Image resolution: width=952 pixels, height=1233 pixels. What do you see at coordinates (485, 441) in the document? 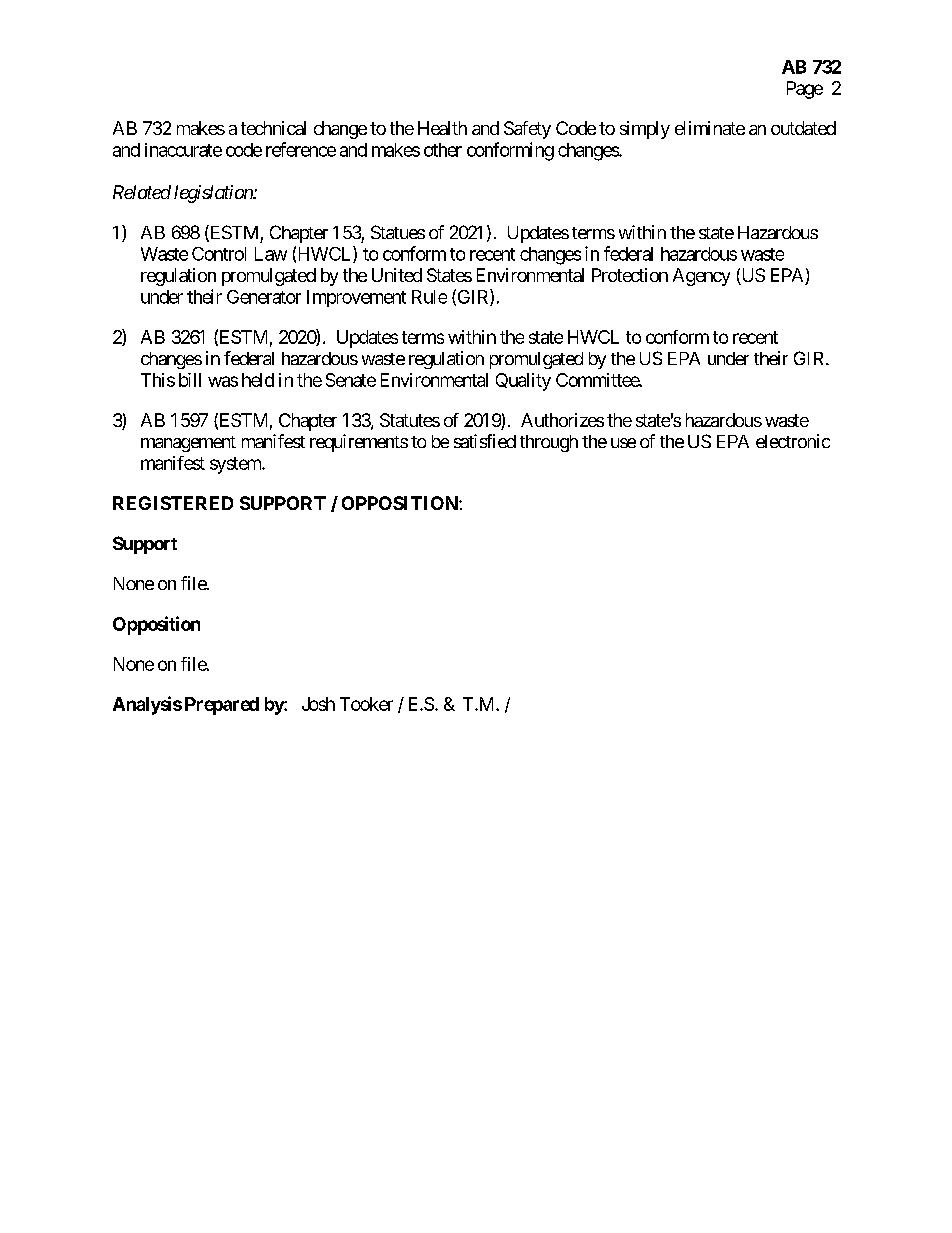
I see `satisfied` at bounding box center [485, 441].
